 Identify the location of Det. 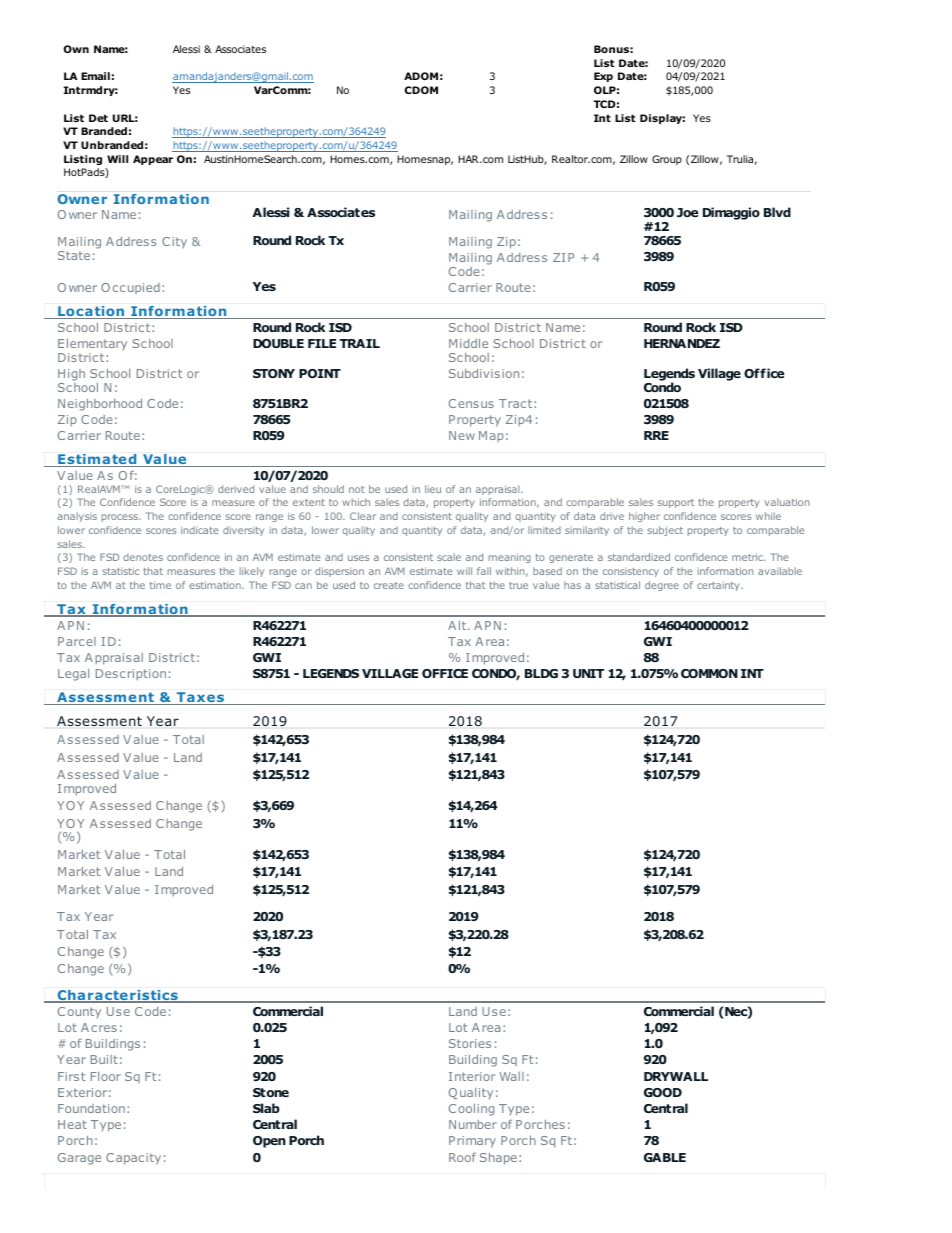
(98, 118).
